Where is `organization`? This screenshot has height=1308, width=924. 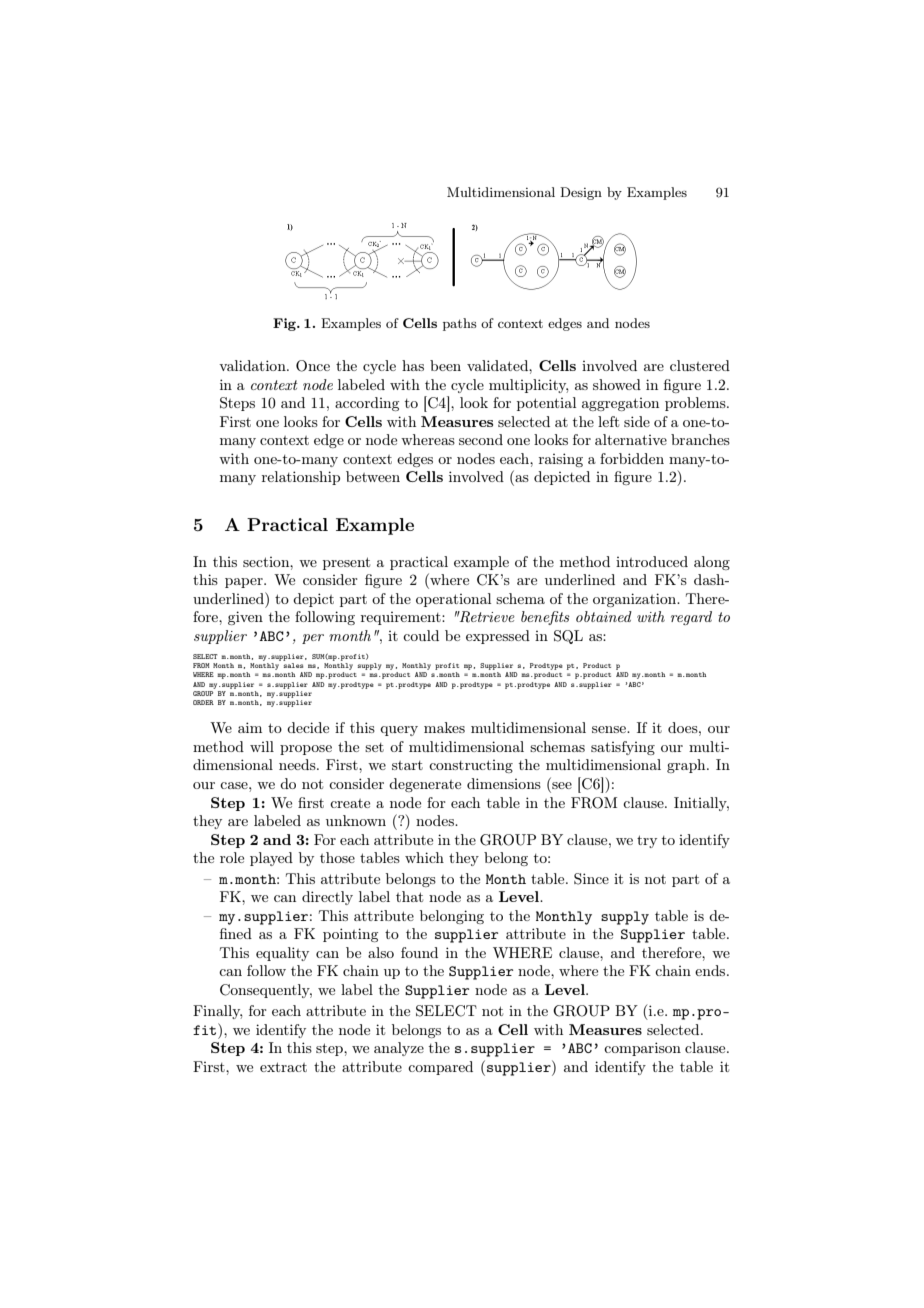 organization is located at coordinates (635, 600).
